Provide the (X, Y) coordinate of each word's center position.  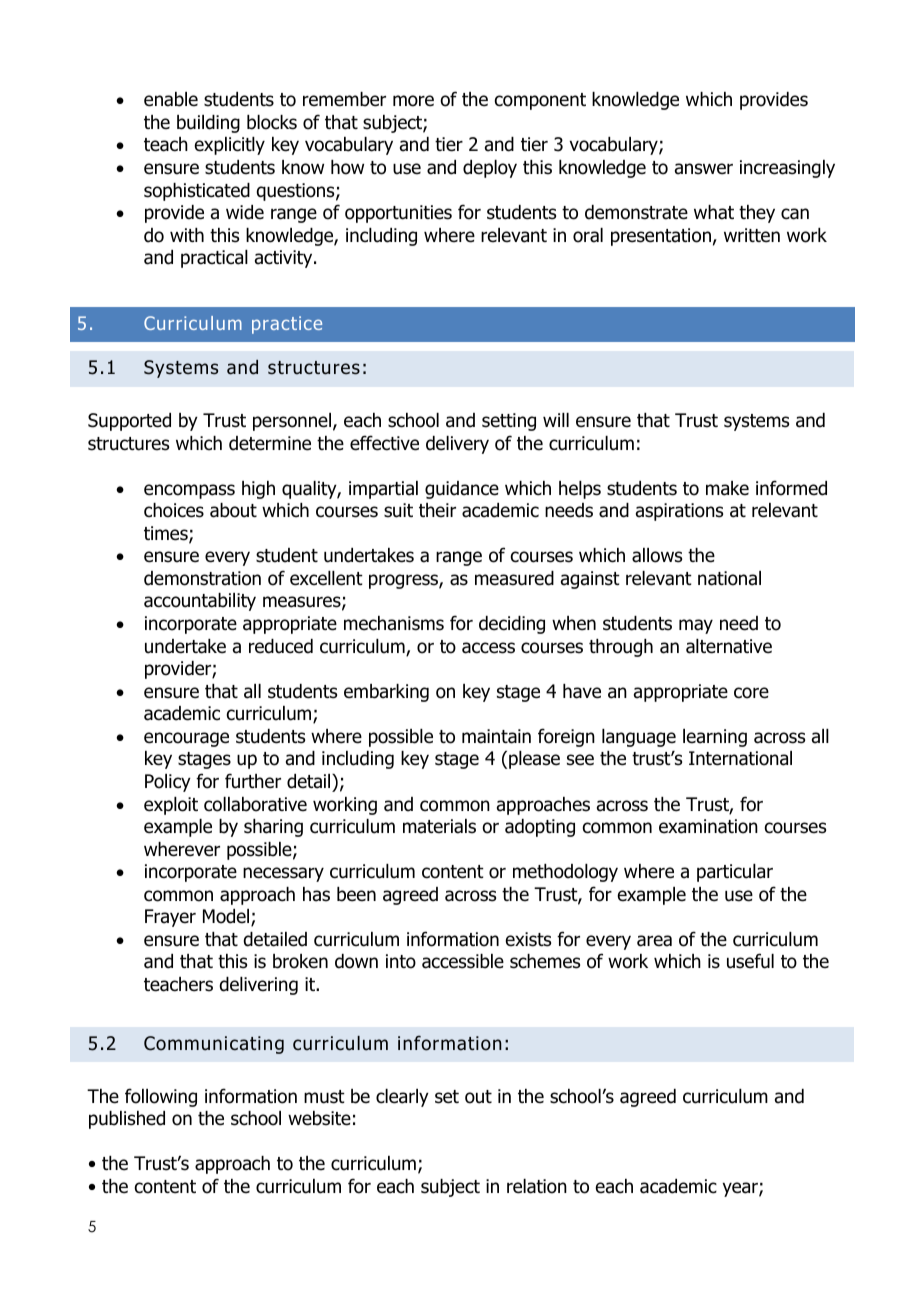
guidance (462, 490)
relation (537, 1186)
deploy (490, 169)
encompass (189, 491)
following (161, 1097)
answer (704, 169)
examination (708, 826)
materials (439, 826)
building (208, 124)
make (727, 488)
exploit (171, 806)
